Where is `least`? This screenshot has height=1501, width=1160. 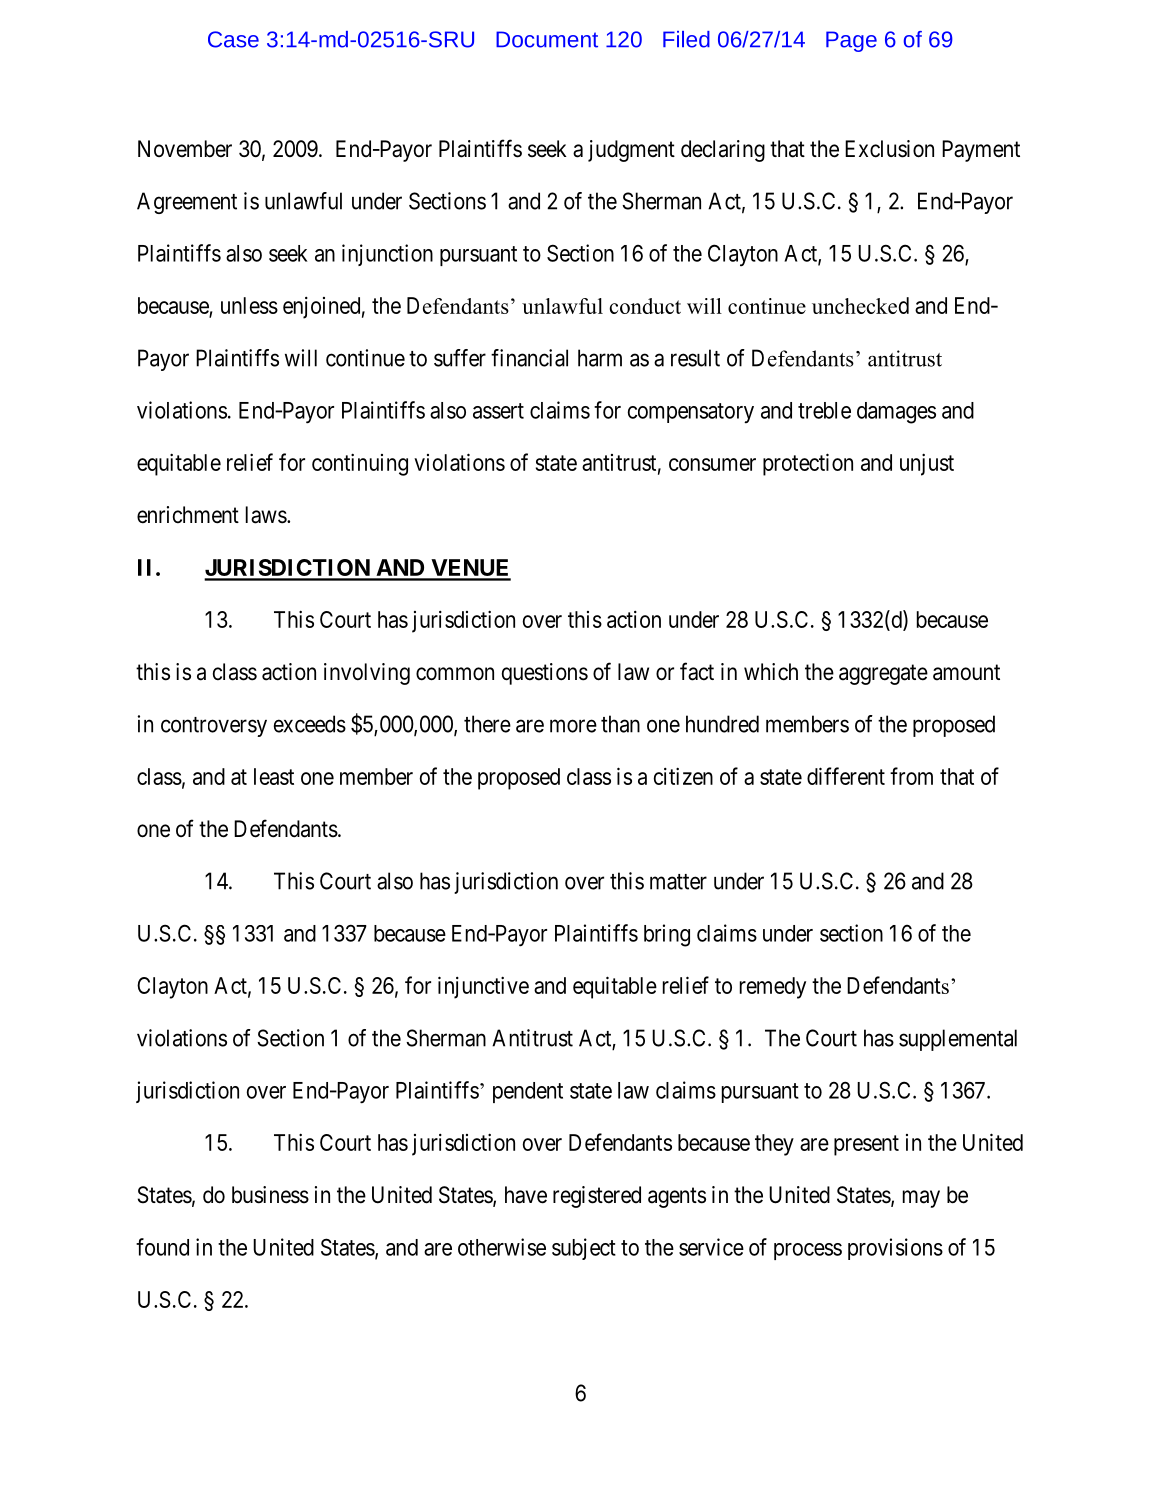
least is located at coordinates (274, 776).
